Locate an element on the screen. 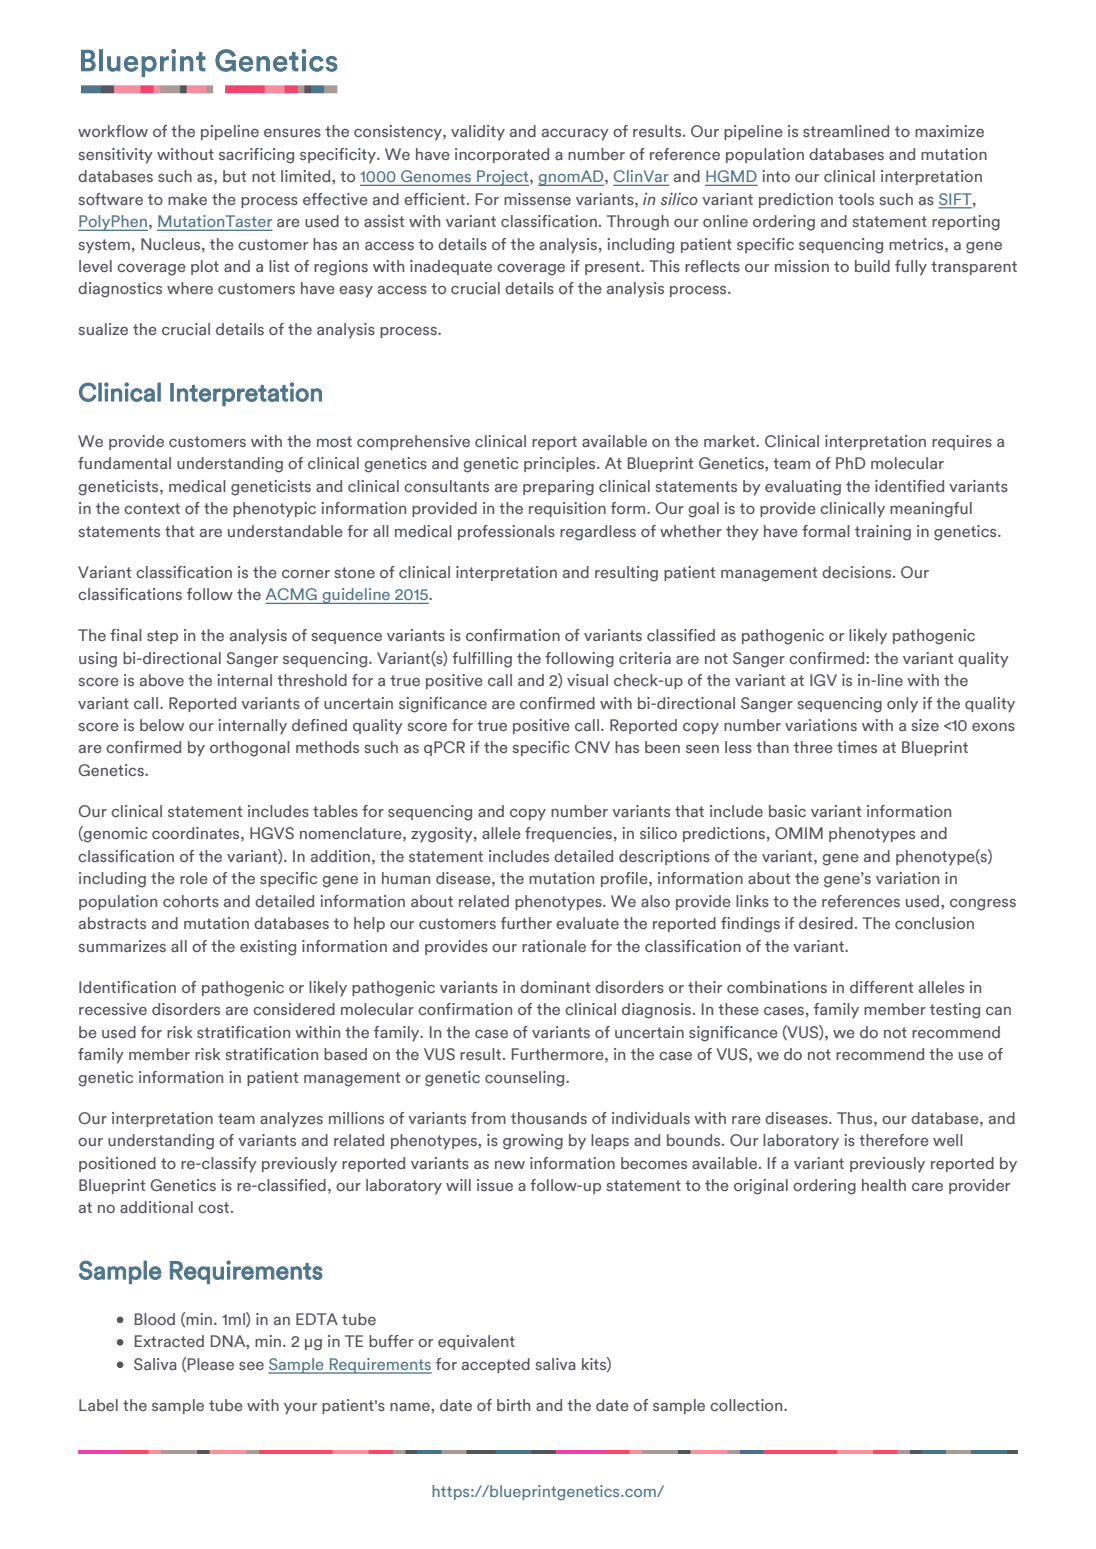  Please is located at coordinates (211, 1364).
